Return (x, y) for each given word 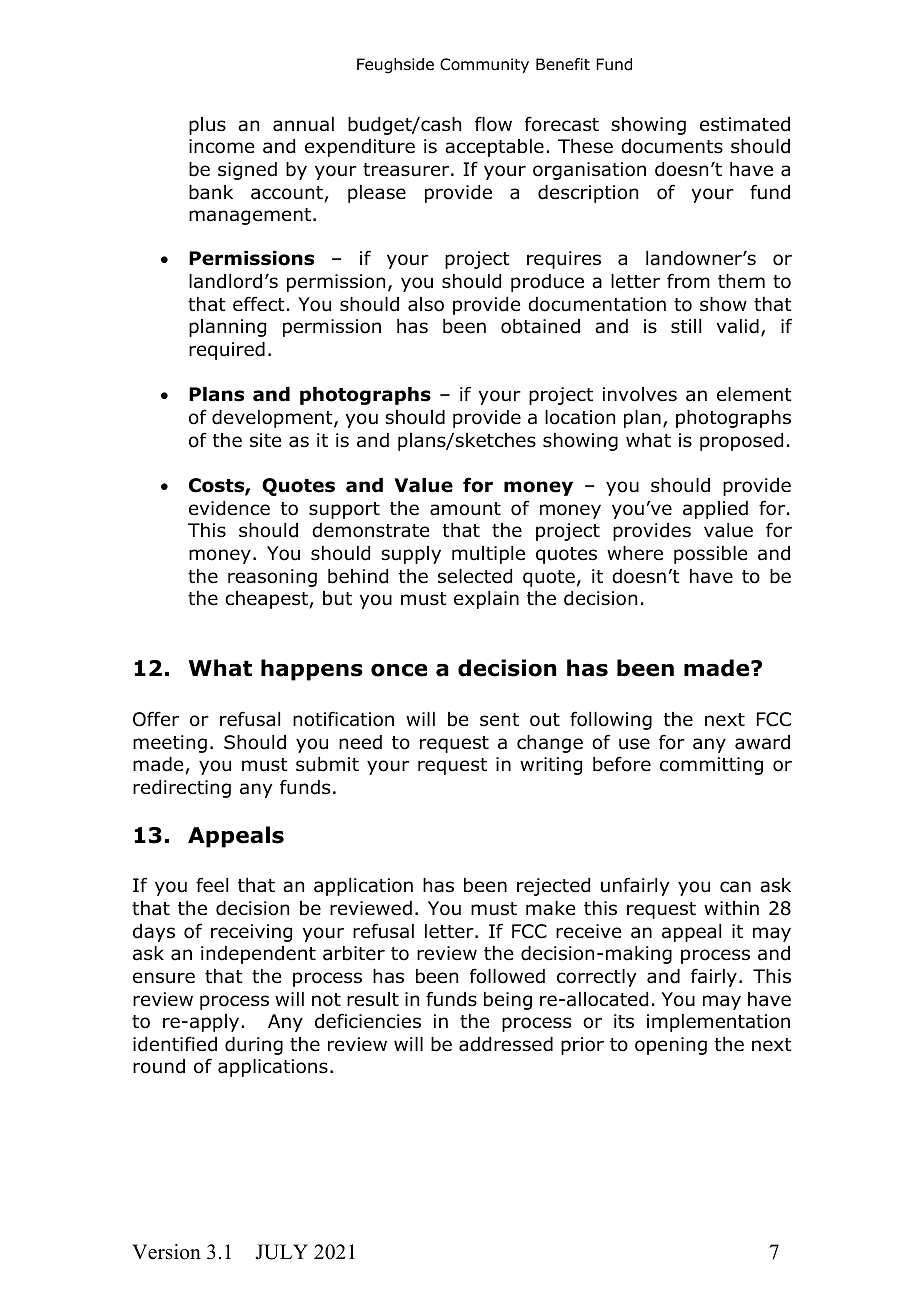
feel (212, 885)
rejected (553, 887)
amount (465, 509)
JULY (281, 1252)
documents (672, 146)
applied (715, 510)
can (735, 887)
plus (207, 126)
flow (493, 124)
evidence (229, 508)
